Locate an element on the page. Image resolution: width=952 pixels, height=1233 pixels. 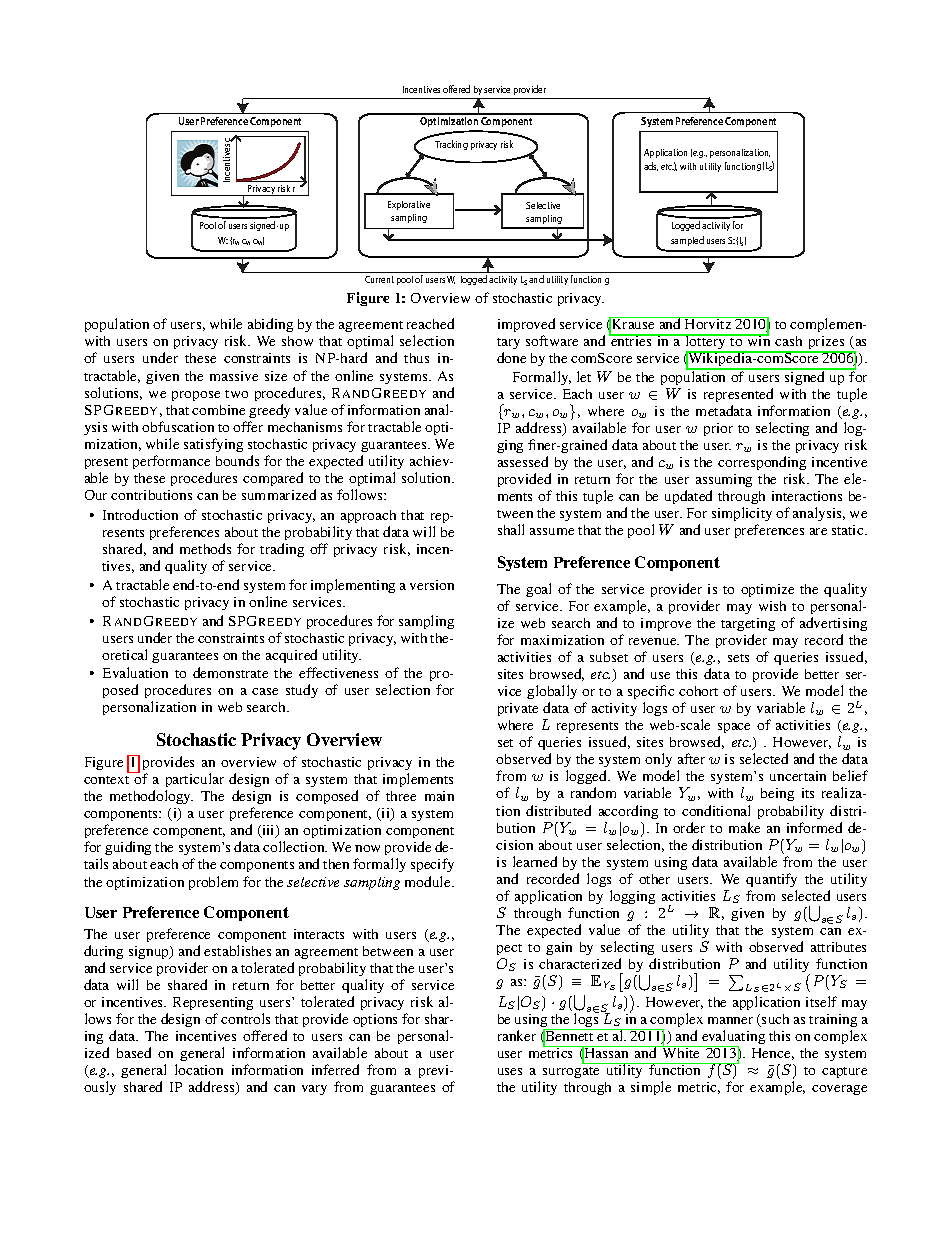
assessed is located at coordinates (523, 461).
